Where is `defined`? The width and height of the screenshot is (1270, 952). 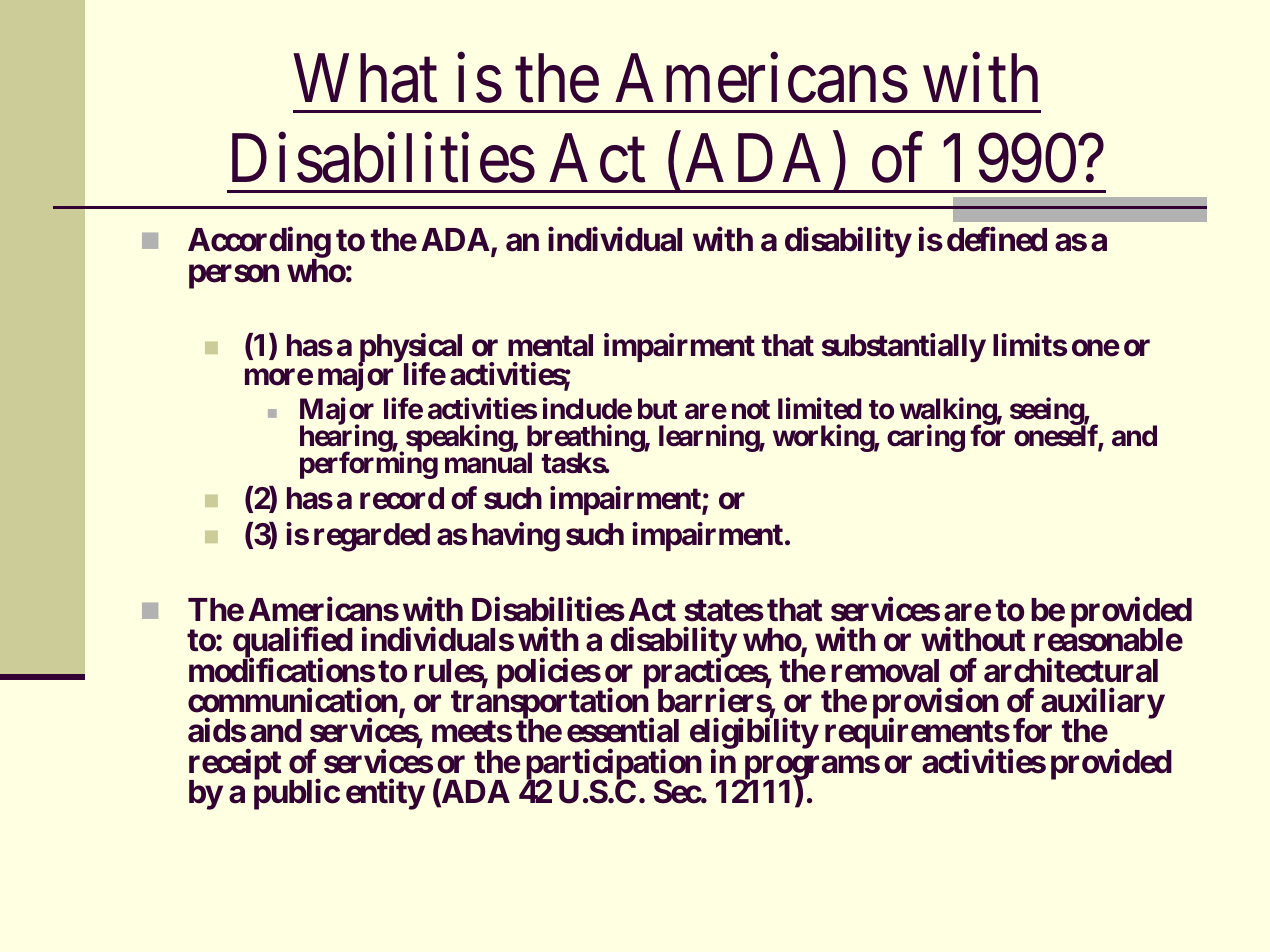
defined is located at coordinates (997, 239).
